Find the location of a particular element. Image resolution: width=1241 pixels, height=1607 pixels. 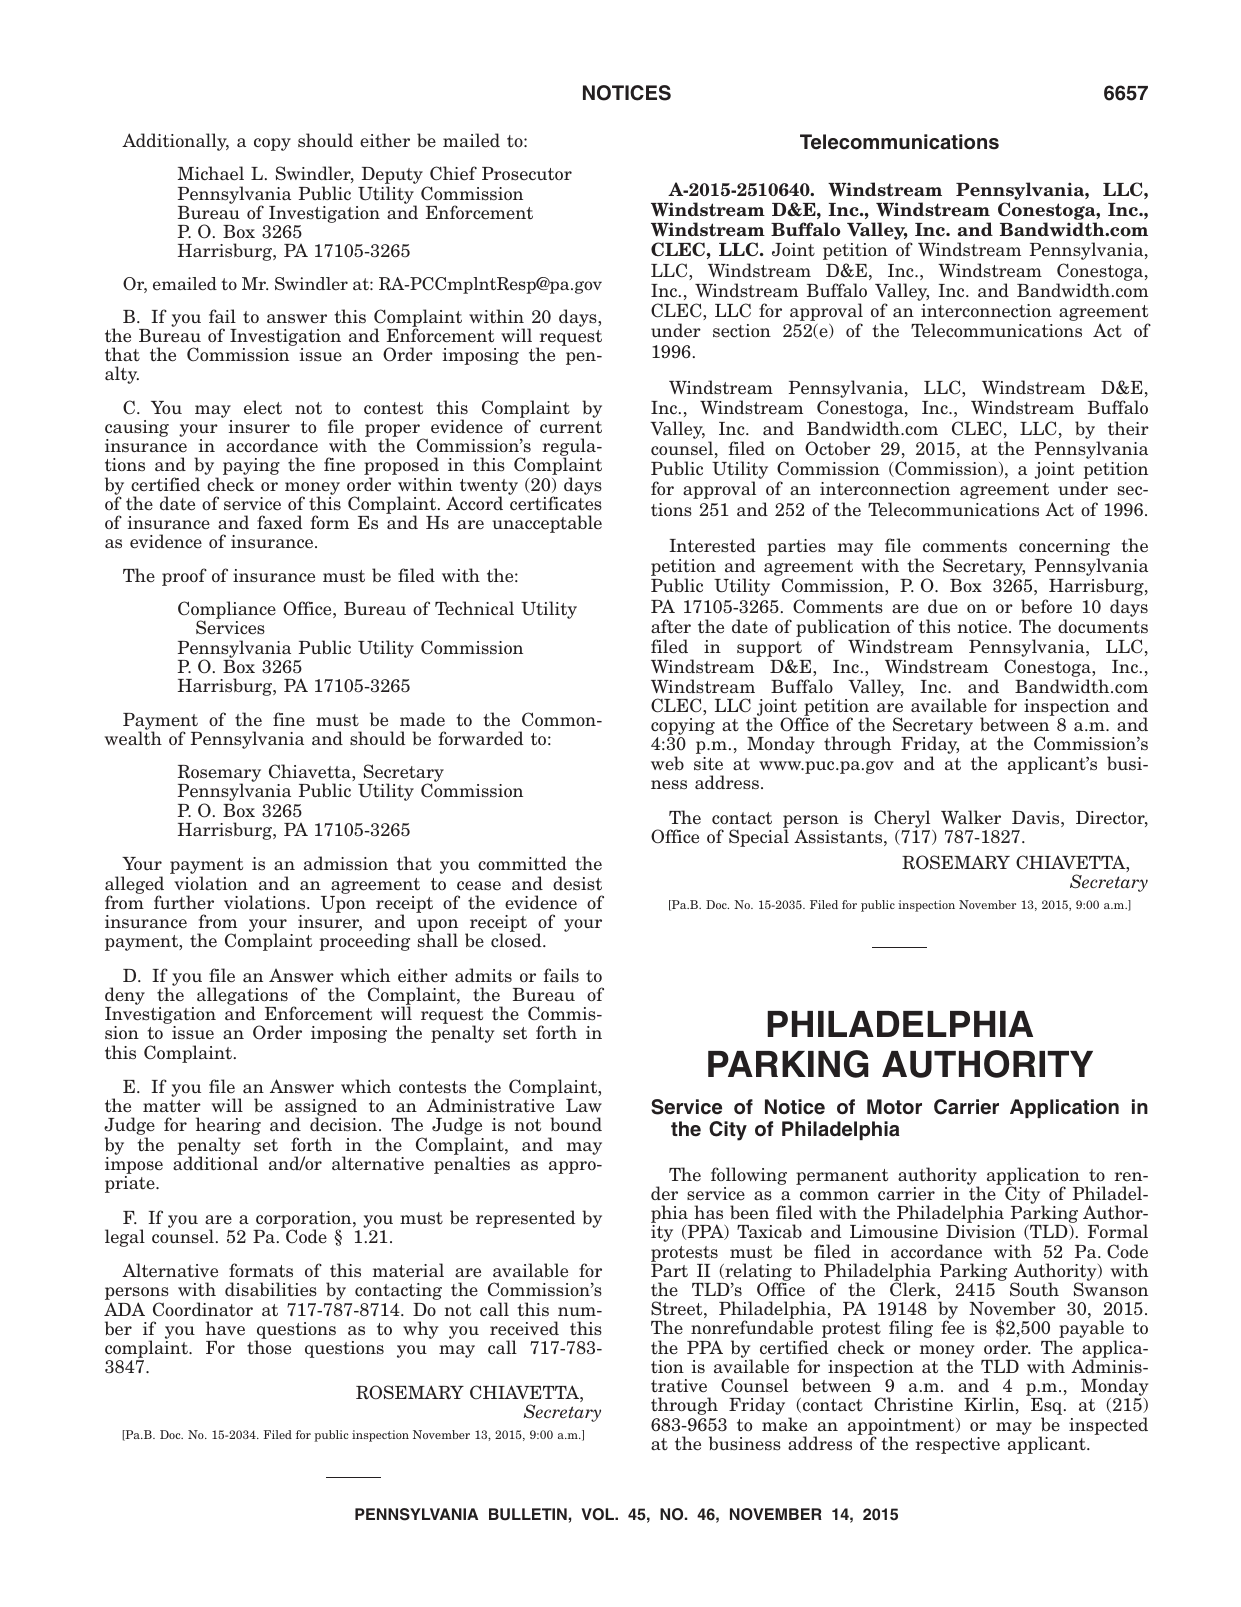

Motor is located at coordinates (894, 1107).
